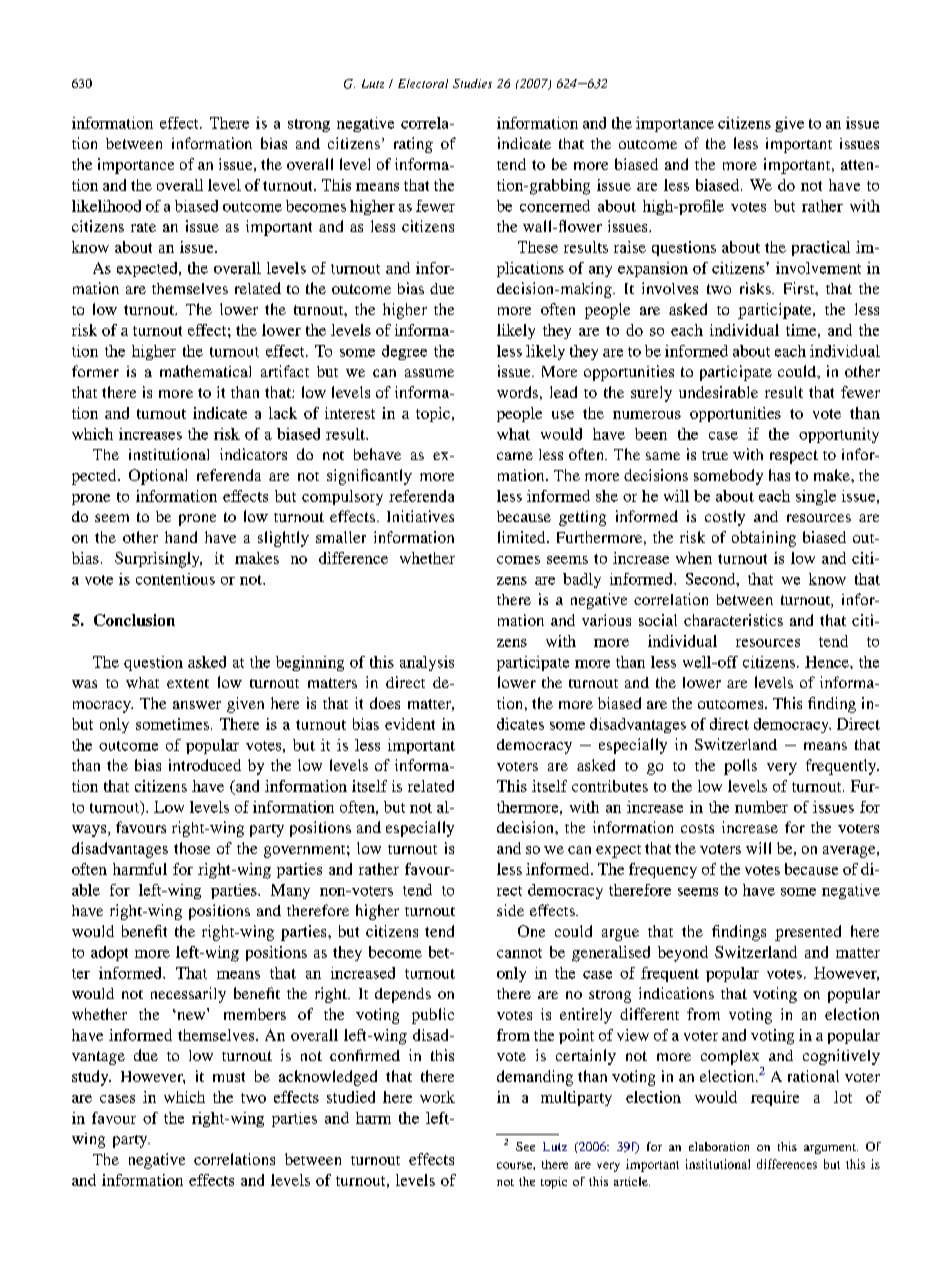  Describe the element at coordinates (472, 83) in the document. I see `Studies` at that location.
